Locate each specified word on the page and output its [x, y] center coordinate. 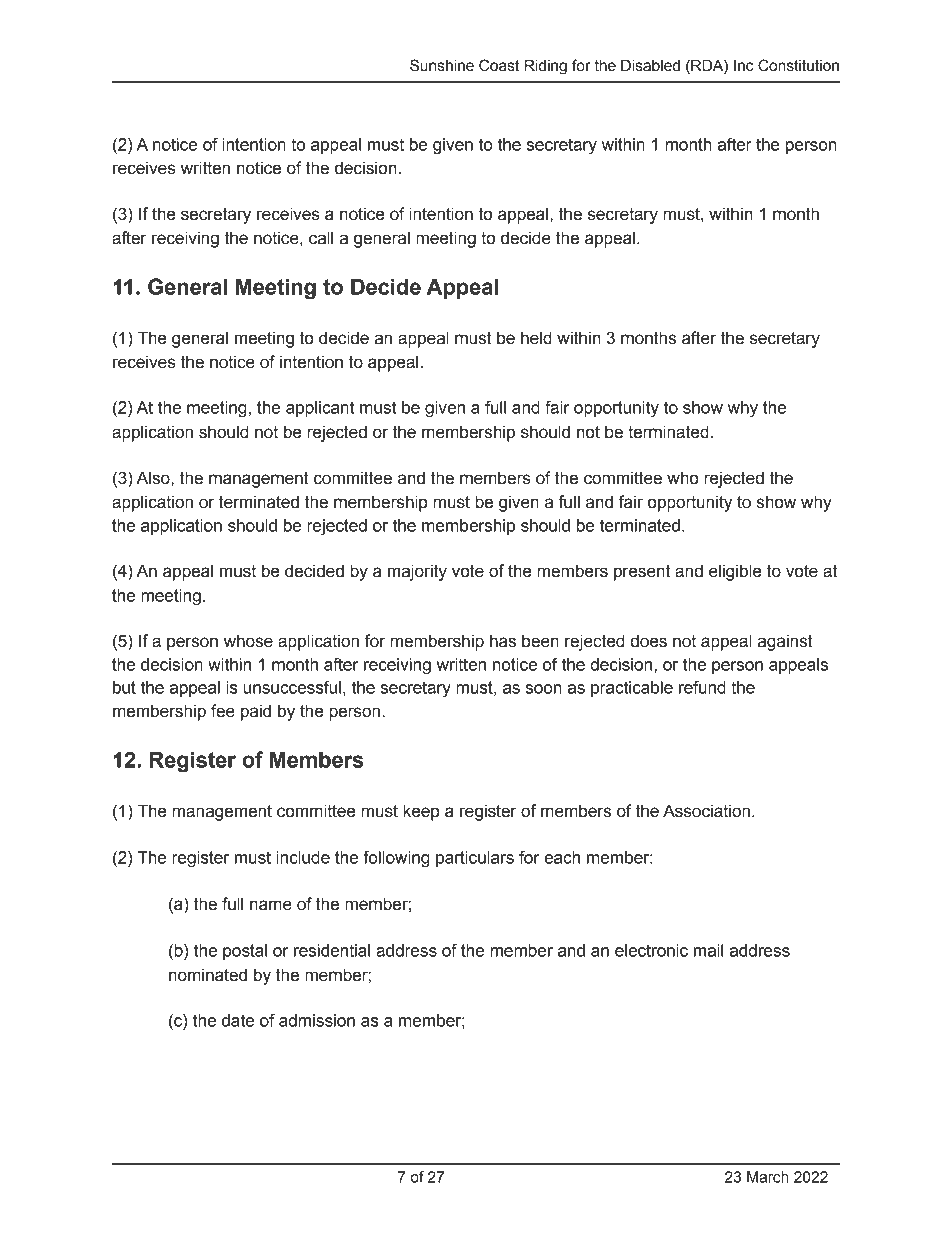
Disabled [650, 65]
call [321, 238]
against [785, 642]
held [536, 338]
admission [317, 1020]
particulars [475, 859]
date [238, 1020]
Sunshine [442, 65]
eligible [735, 572]
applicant [320, 409]
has [503, 641]
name [271, 905]
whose [248, 641]
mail [708, 950]
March [768, 1177]
